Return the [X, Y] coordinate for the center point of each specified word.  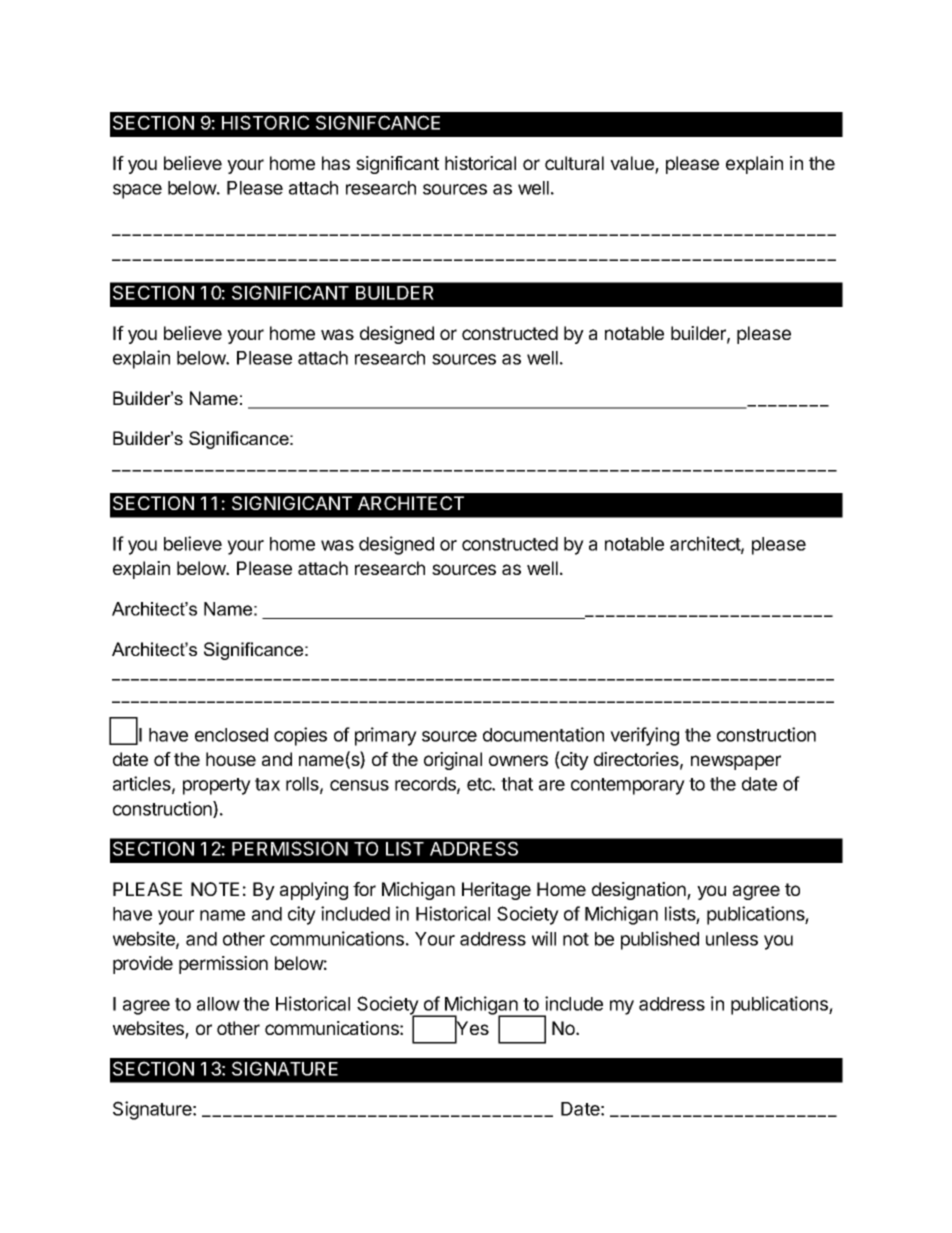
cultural [574, 163]
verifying [644, 736]
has [336, 163]
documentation [543, 734]
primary [386, 736]
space [137, 191]
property [217, 786]
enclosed [231, 735]
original [453, 761]
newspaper [736, 762]
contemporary [628, 786]
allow [218, 1004]
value [633, 164]
